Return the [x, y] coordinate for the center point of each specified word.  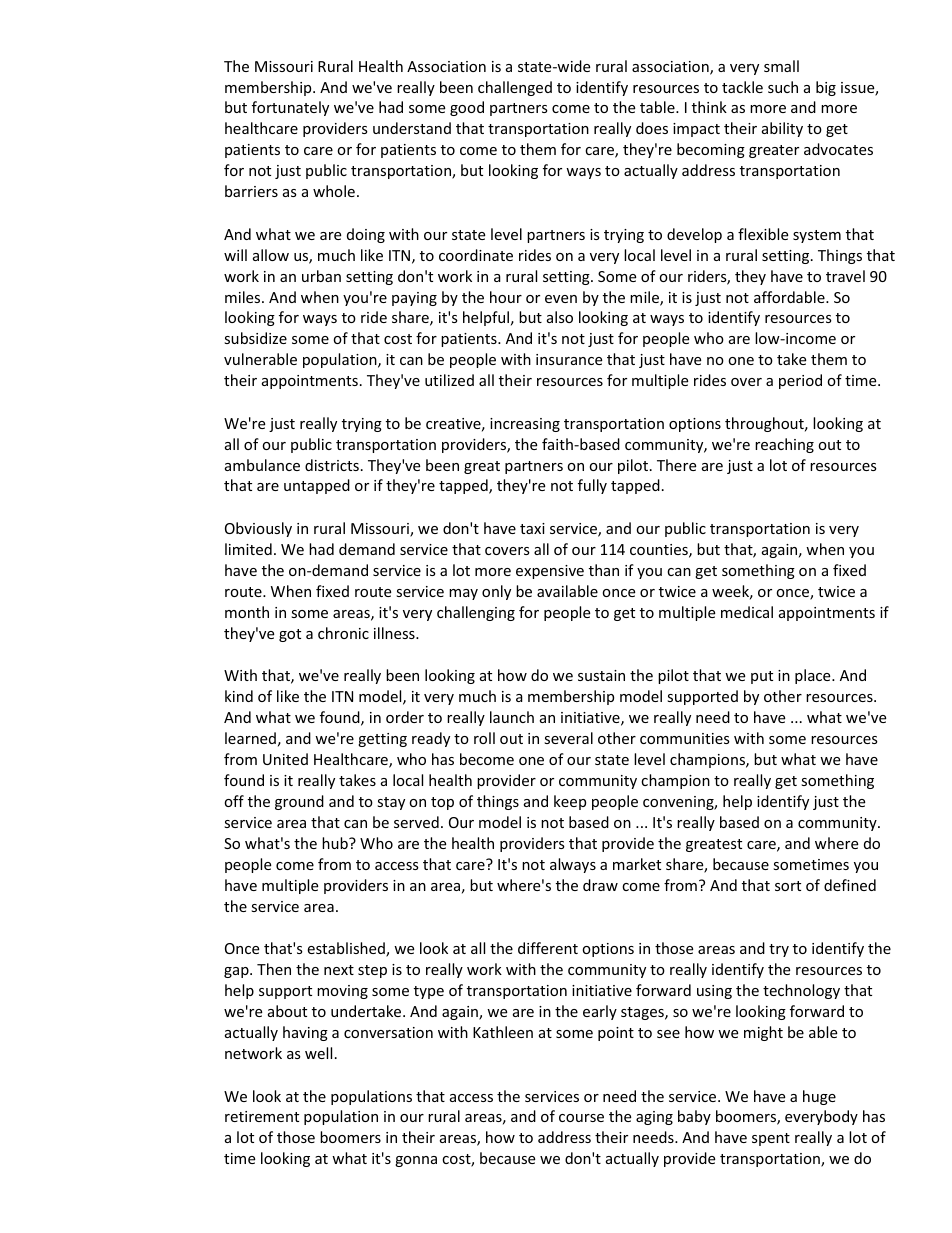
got [290, 635]
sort [788, 886]
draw [600, 885]
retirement [262, 1116]
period [800, 381]
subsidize [255, 338]
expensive [550, 572]
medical [747, 612]
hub [336, 843]
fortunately [290, 108]
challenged [515, 88]
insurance [569, 359]
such [783, 87]
